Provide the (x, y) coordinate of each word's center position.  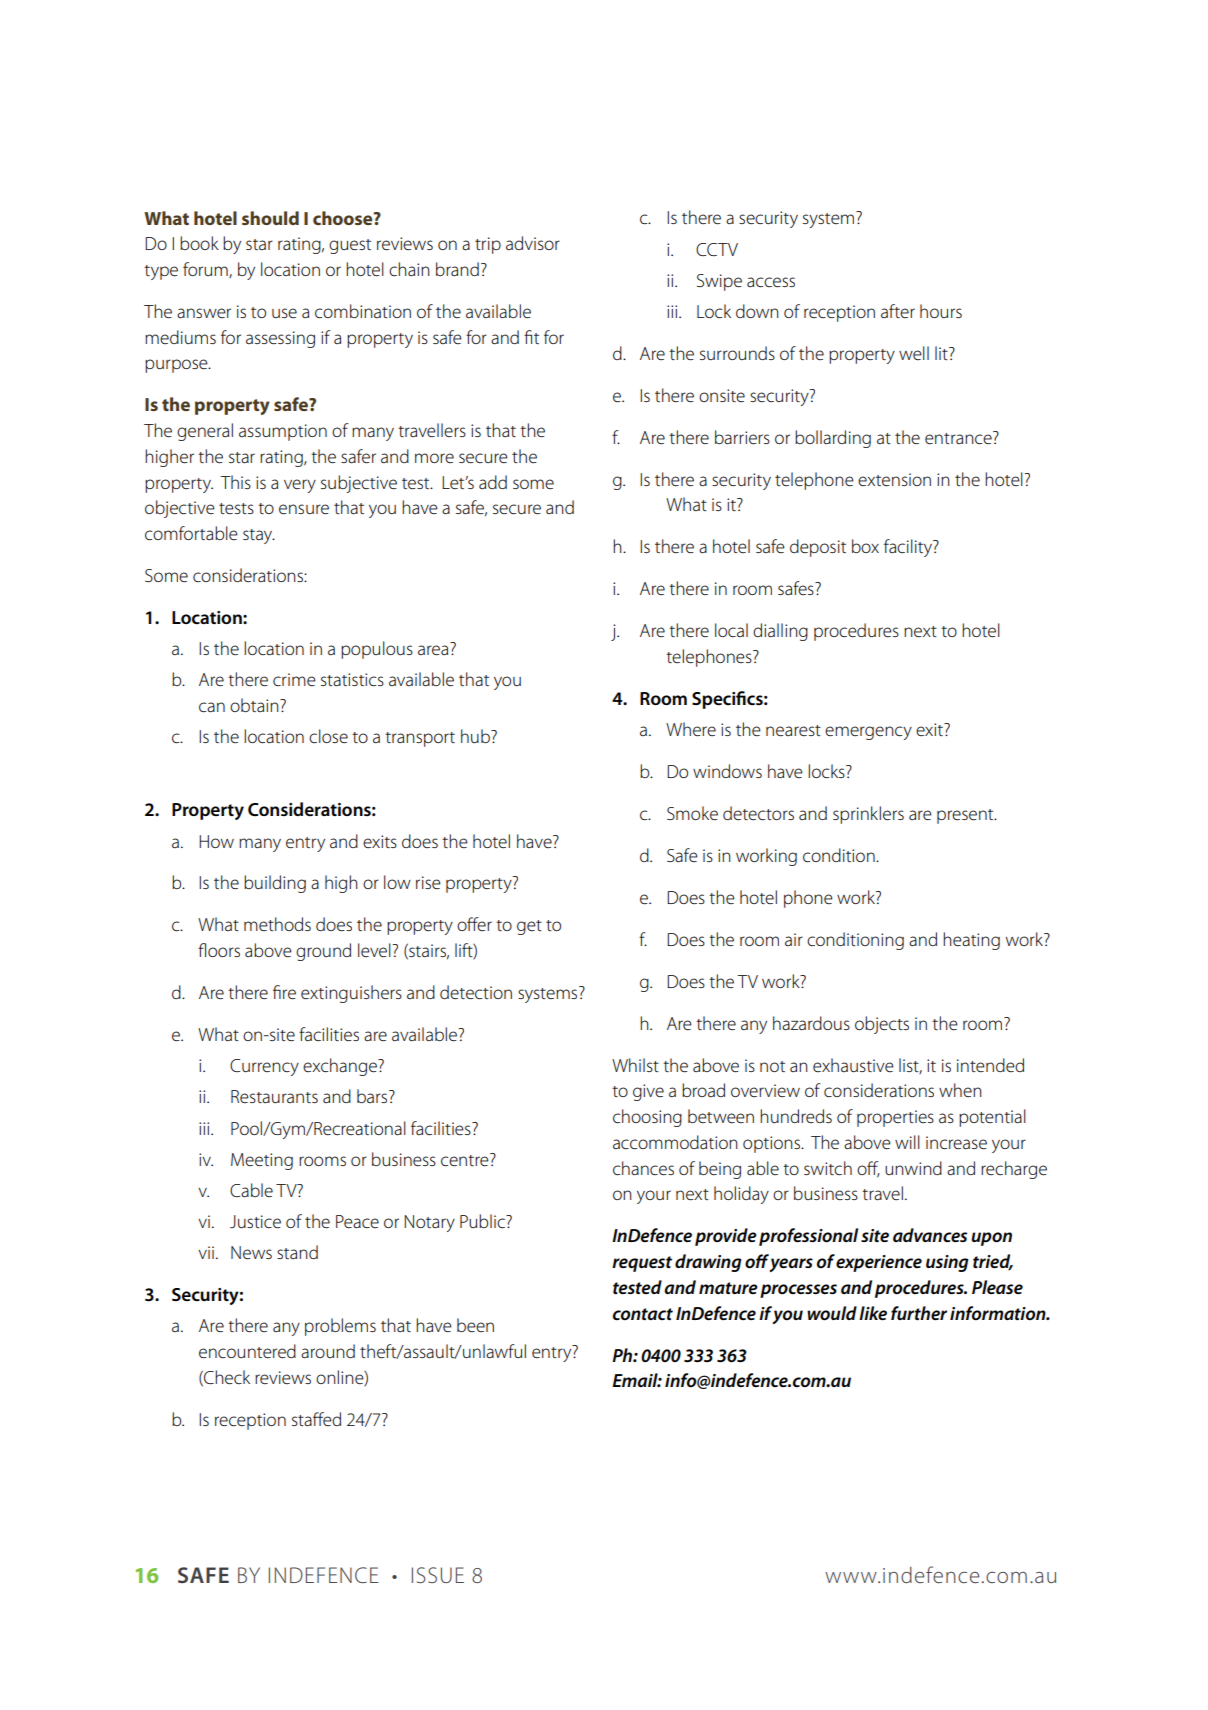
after (898, 311)
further (919, 1313)
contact (643, 1314)
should (270, 218)
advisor (533, 243)
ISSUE (438, 1575)
